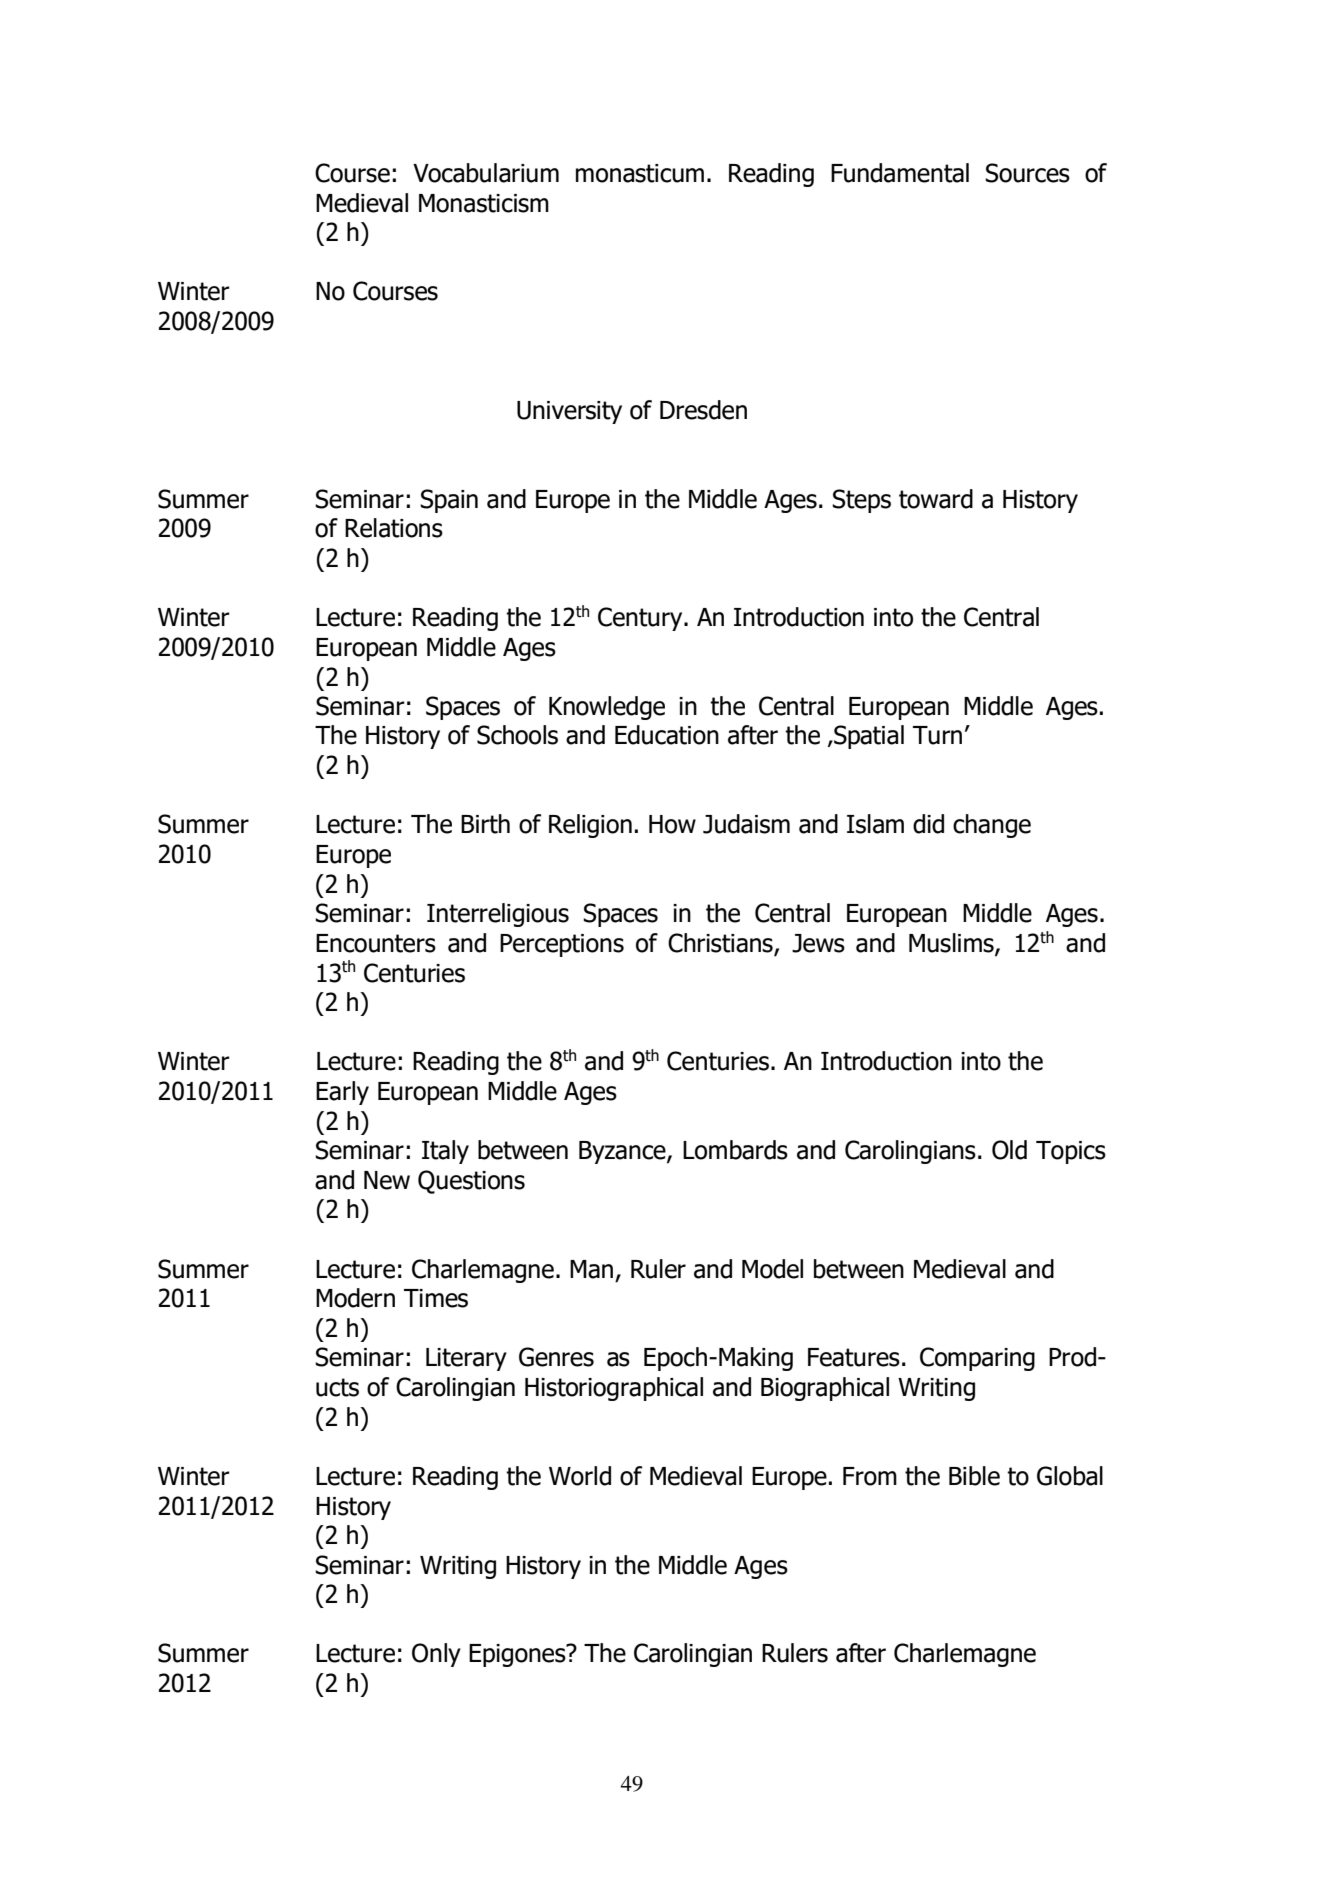  Describe the element at coordinates (376, 943) in the screenshot. I see `Encounters` at that location.
